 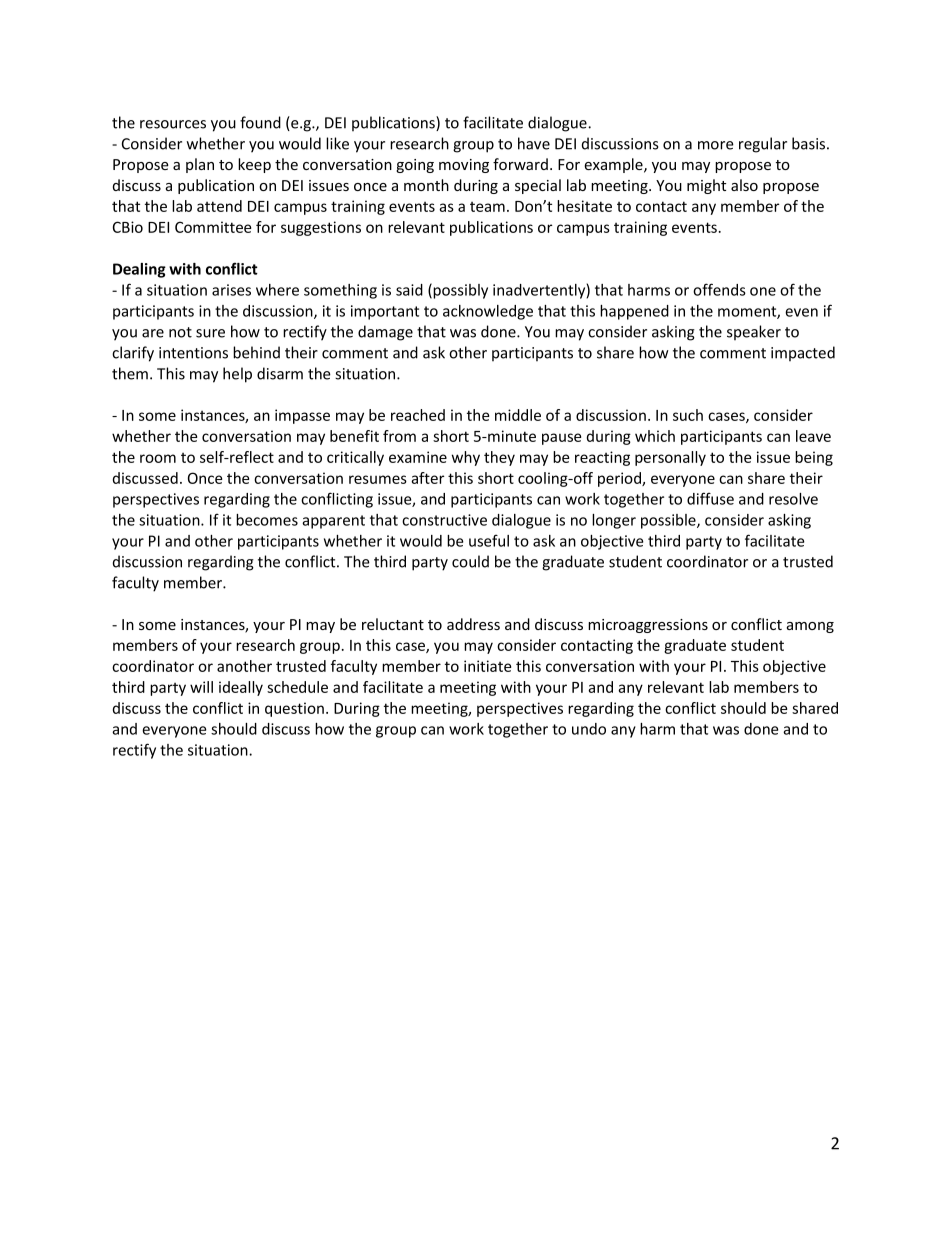 What do you see at coordinates (518, 415) in the document?
I see `middle` at bounding box center [518, 415].
